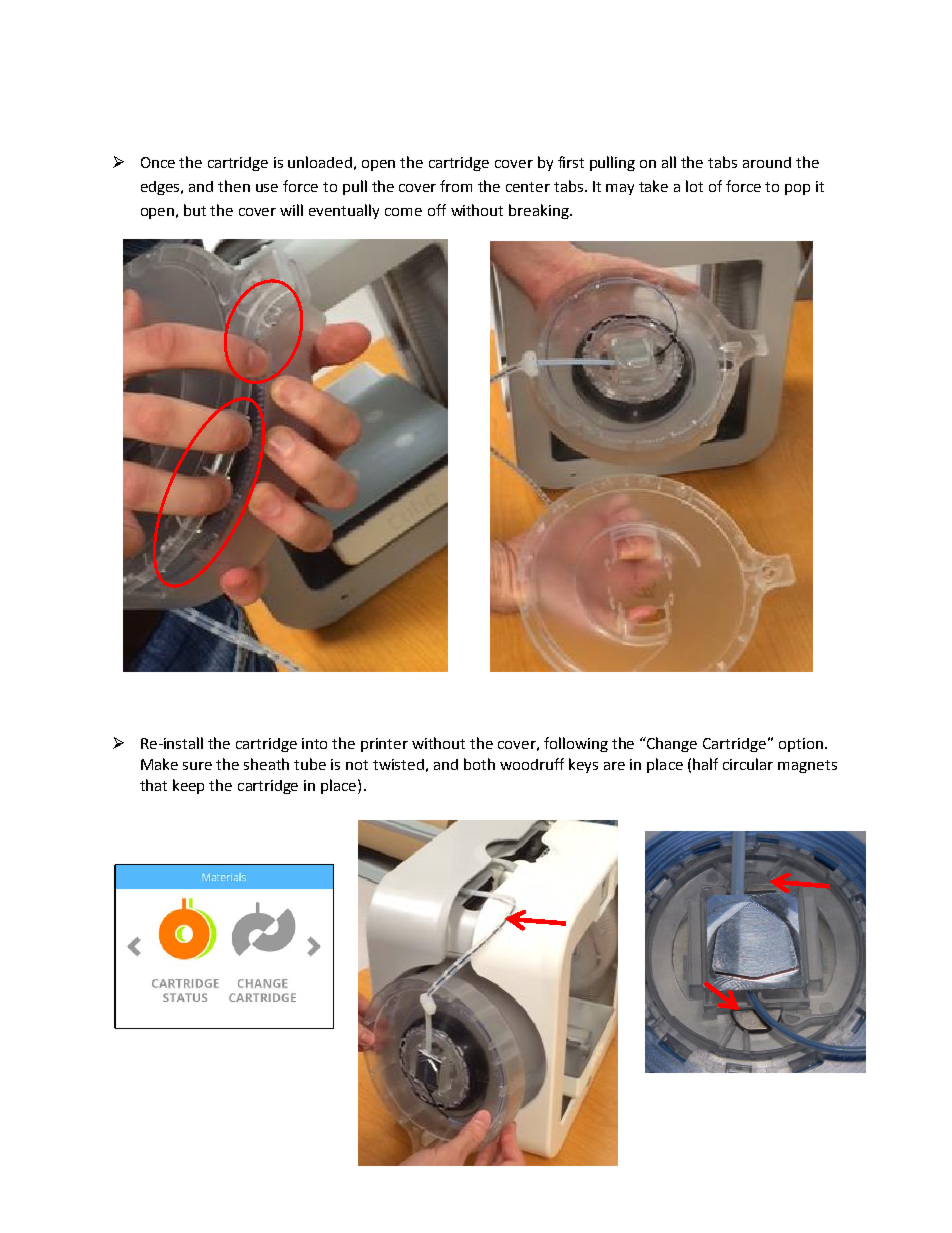 The height and width of the document is (1233, 952). Describe the element at coordinates (437, 210) in the document. I see `off` at that location.
